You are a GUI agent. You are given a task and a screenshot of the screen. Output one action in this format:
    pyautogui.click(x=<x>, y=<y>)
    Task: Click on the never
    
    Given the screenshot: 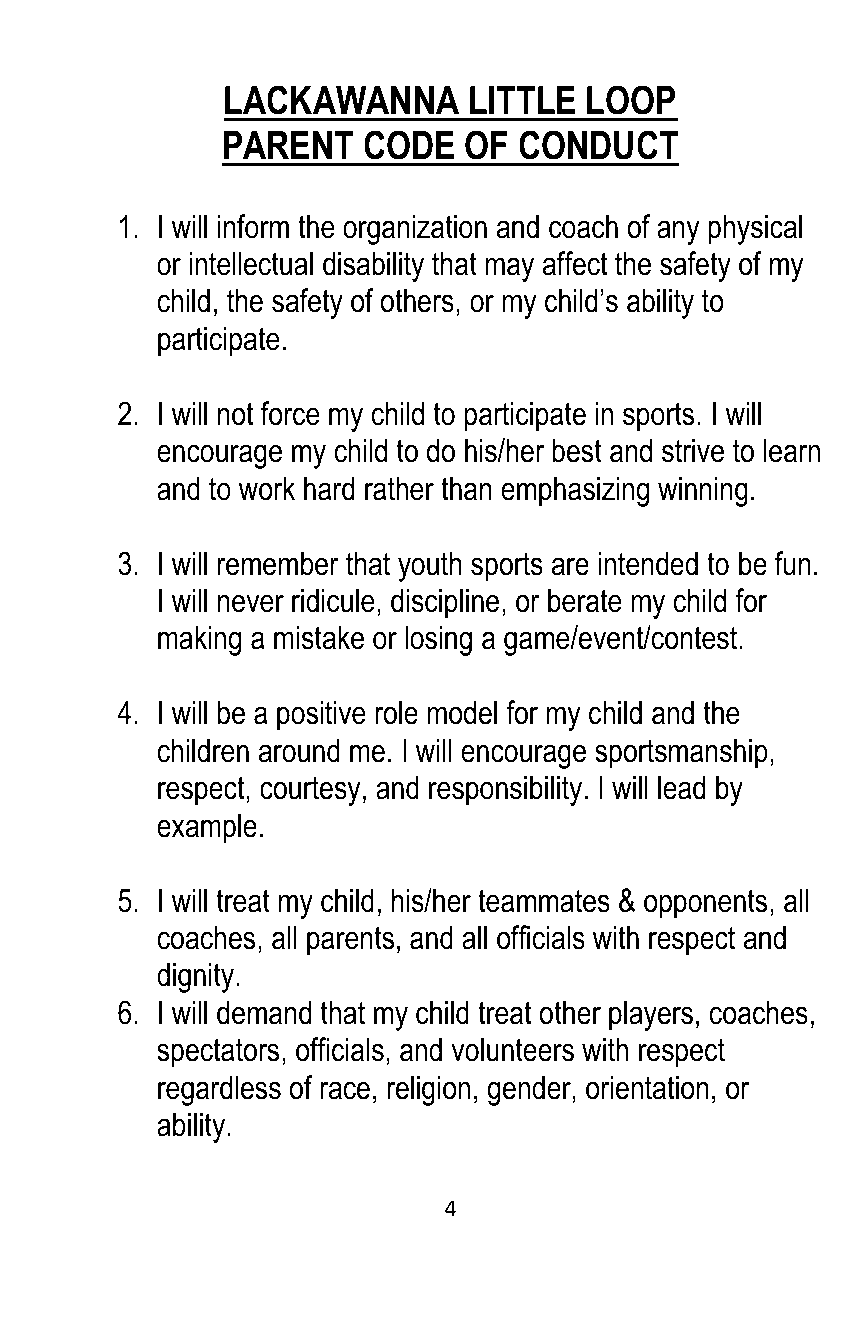 What is the action you would take?
    pyautogui.click(x=251, y=603)
